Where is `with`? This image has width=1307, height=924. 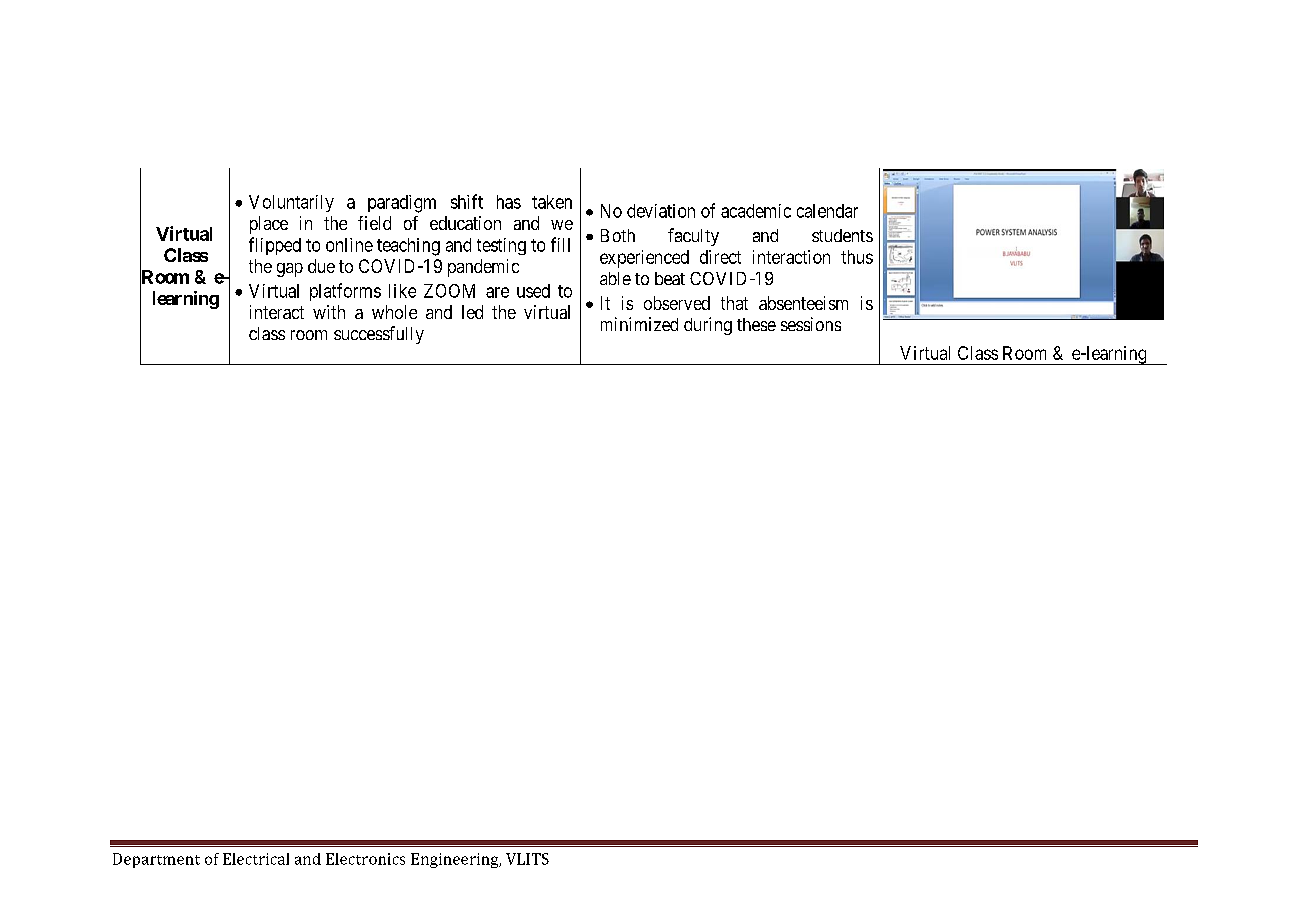 with is located at coordinates (329, 312).
